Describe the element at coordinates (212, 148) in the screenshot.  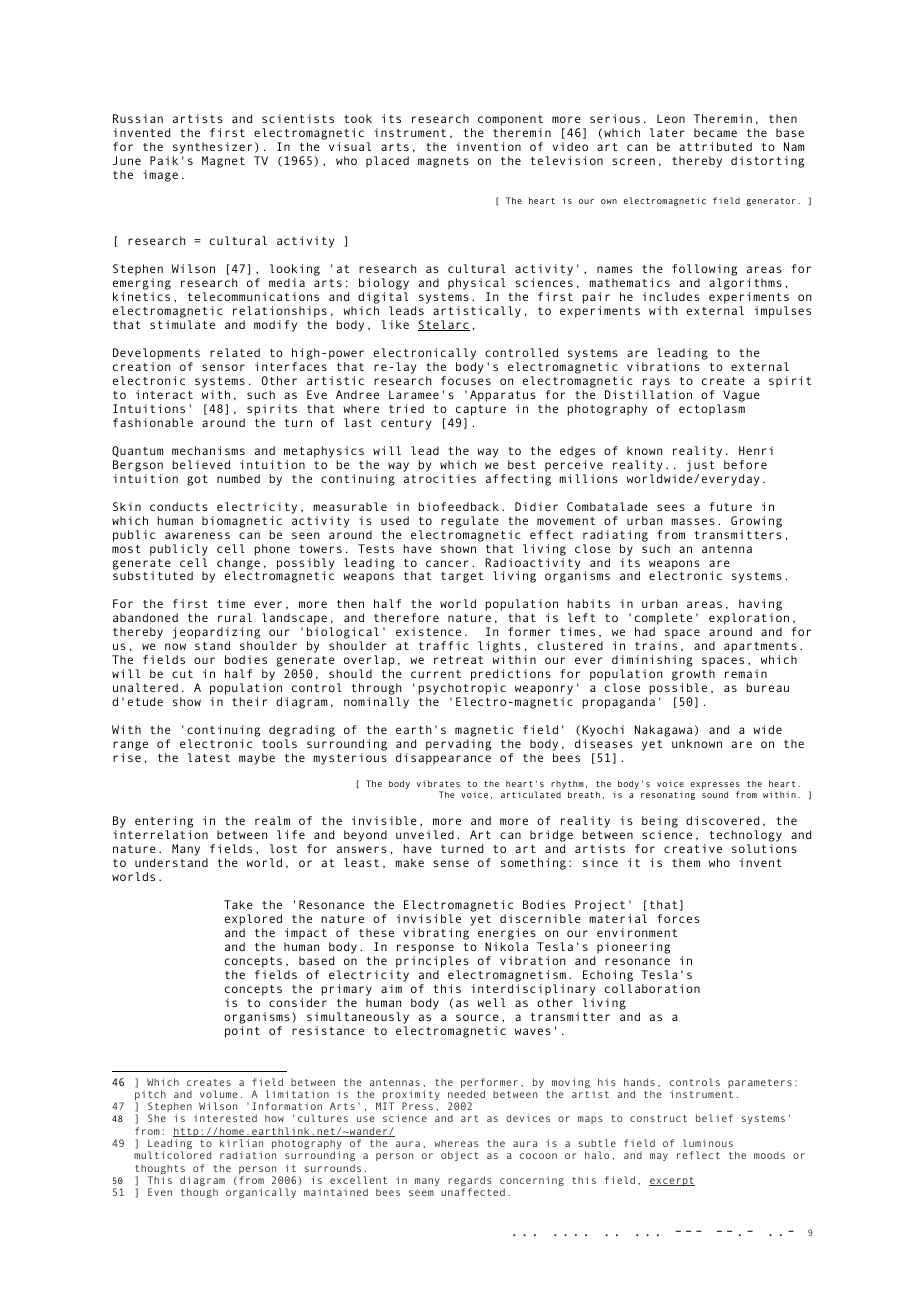
I see `synthesizer` at that location.
